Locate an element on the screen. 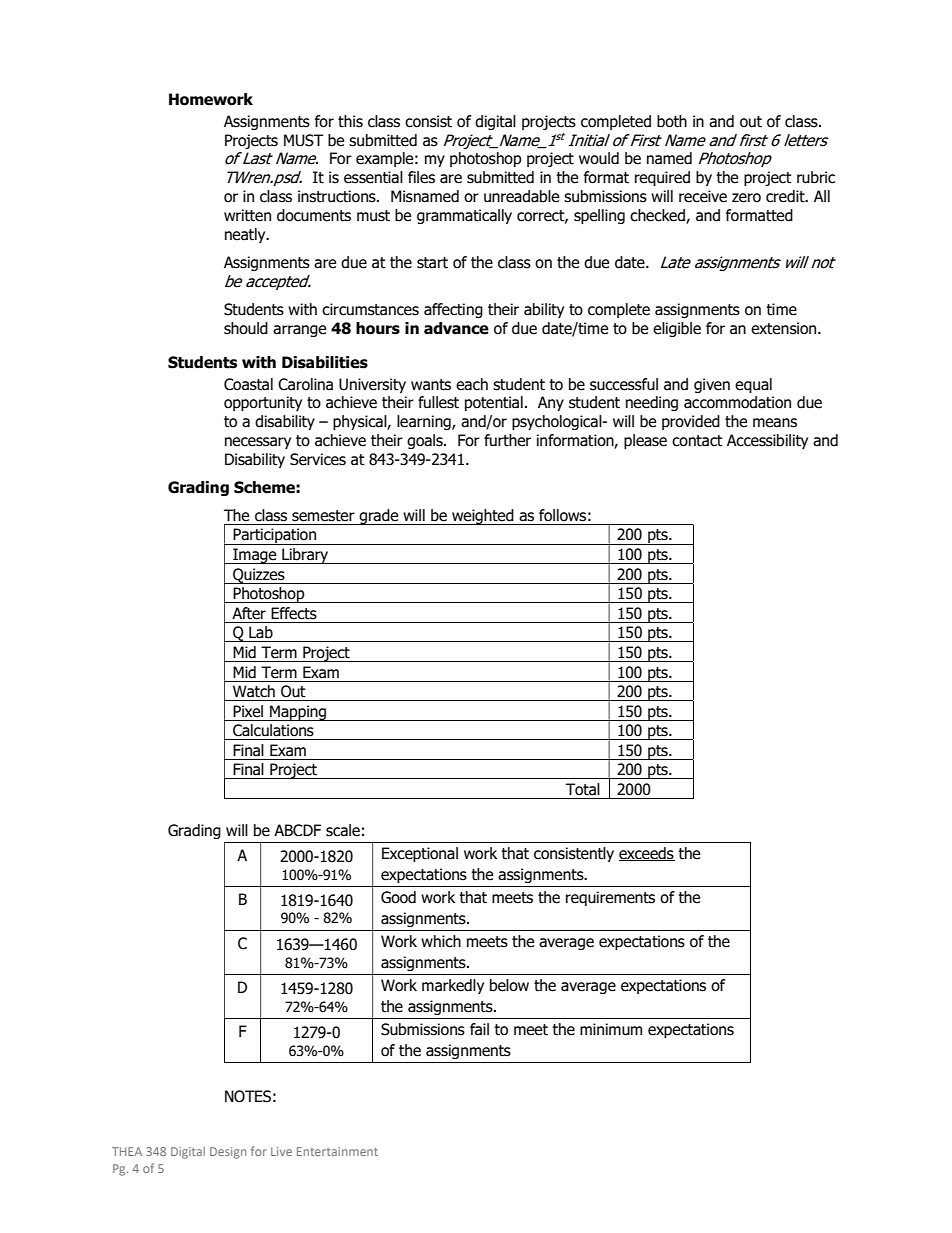  Design is located at coordinates (228, 1153).
